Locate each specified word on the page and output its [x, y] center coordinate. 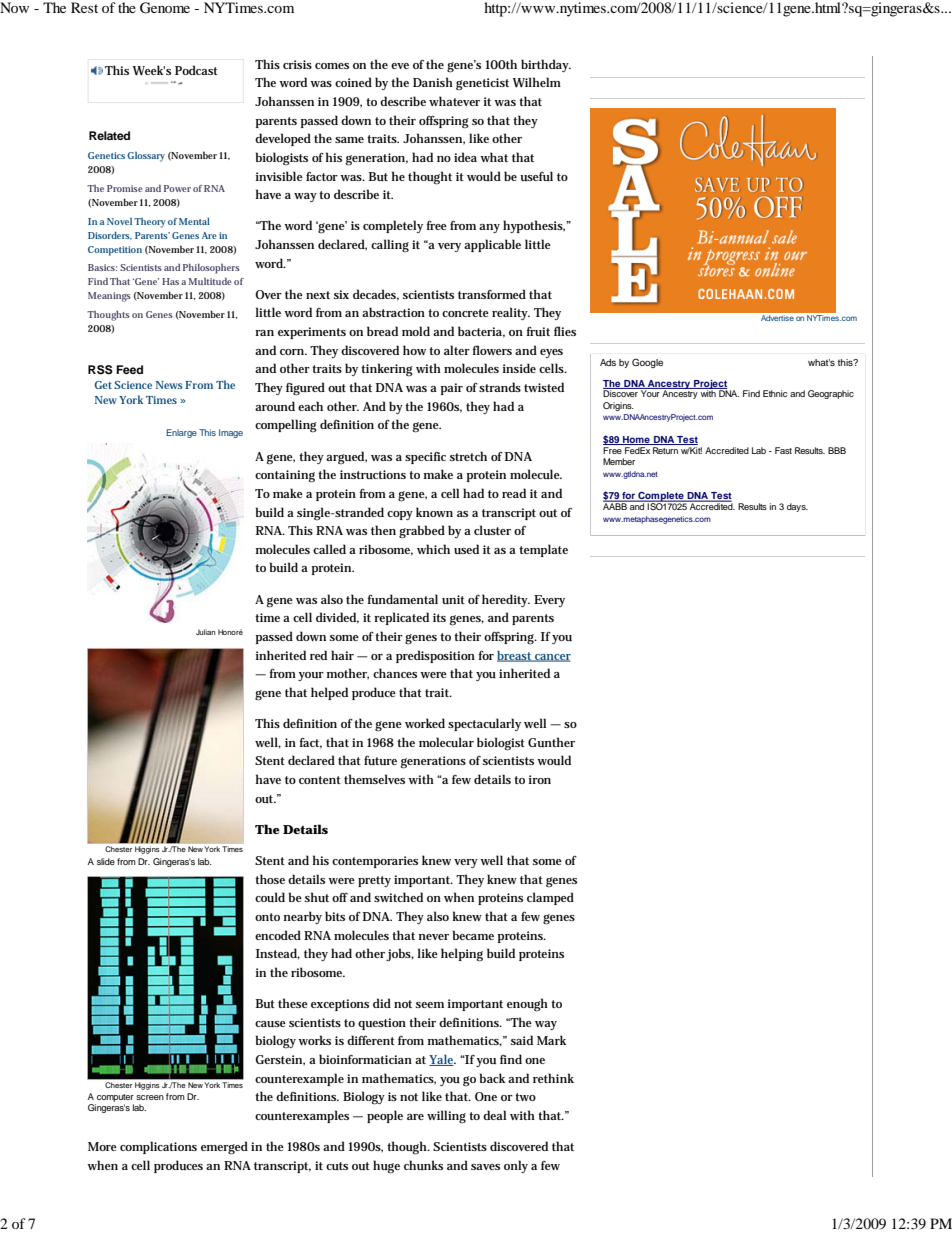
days [797, 507]
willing [446, 1117]
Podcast [196, 70]
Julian [206, 632]
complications [158, 1147]
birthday [546, 65]
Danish [433, 82]
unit [453, 599]
